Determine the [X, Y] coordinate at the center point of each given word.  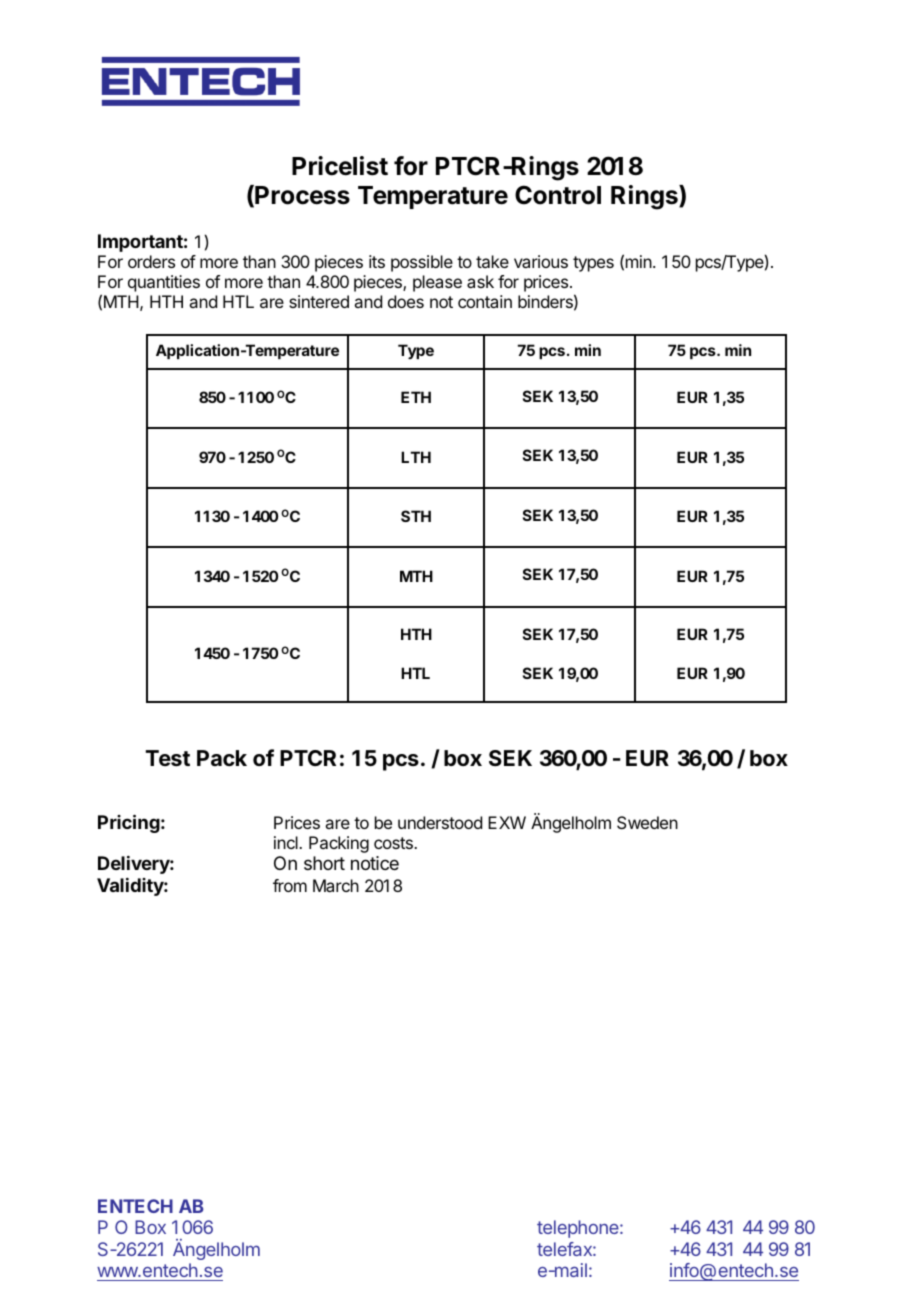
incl [287, 842]
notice [375, 863]
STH [416, 516]
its [377, 261]
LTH [416, 457]
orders [151, 261]
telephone [579, 1229]
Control [558, 195]
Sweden [647, 822]
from [290, 885]
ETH [416, 397]
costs [394, 843]
